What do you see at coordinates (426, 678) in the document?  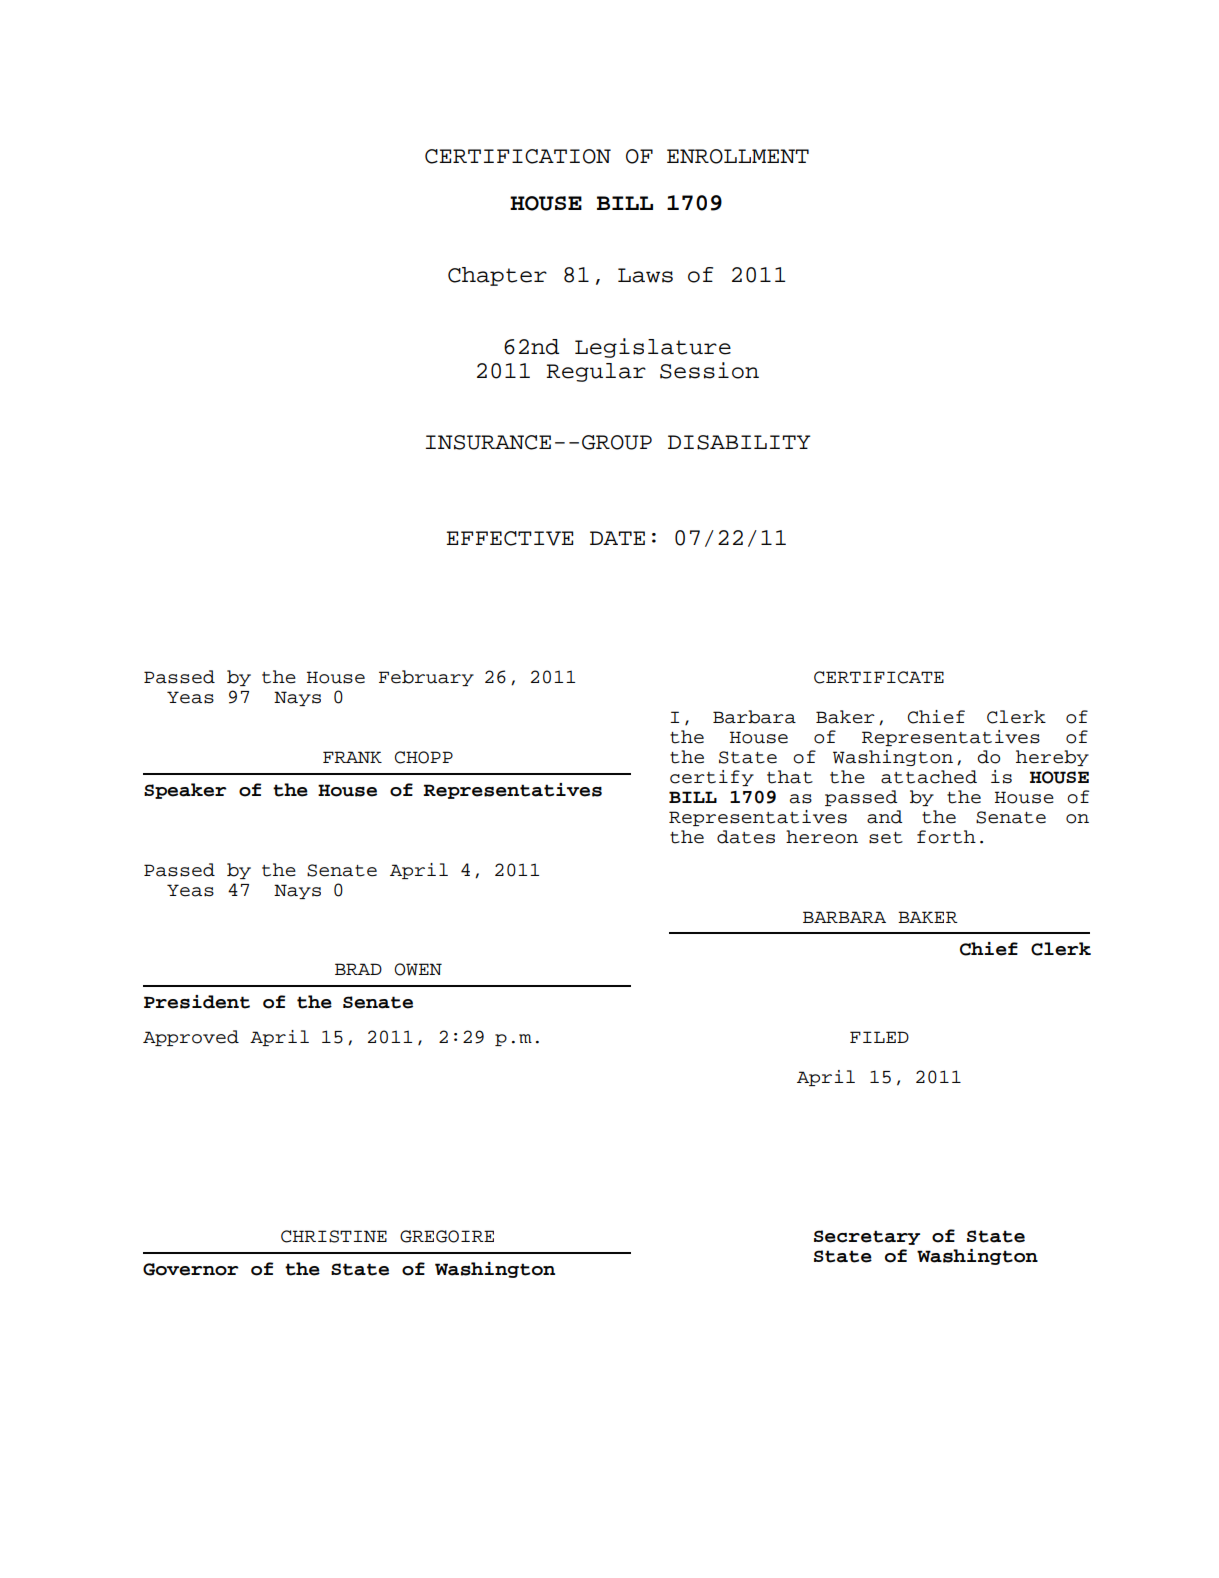 I see `February` at bounding box center [426, 678].
